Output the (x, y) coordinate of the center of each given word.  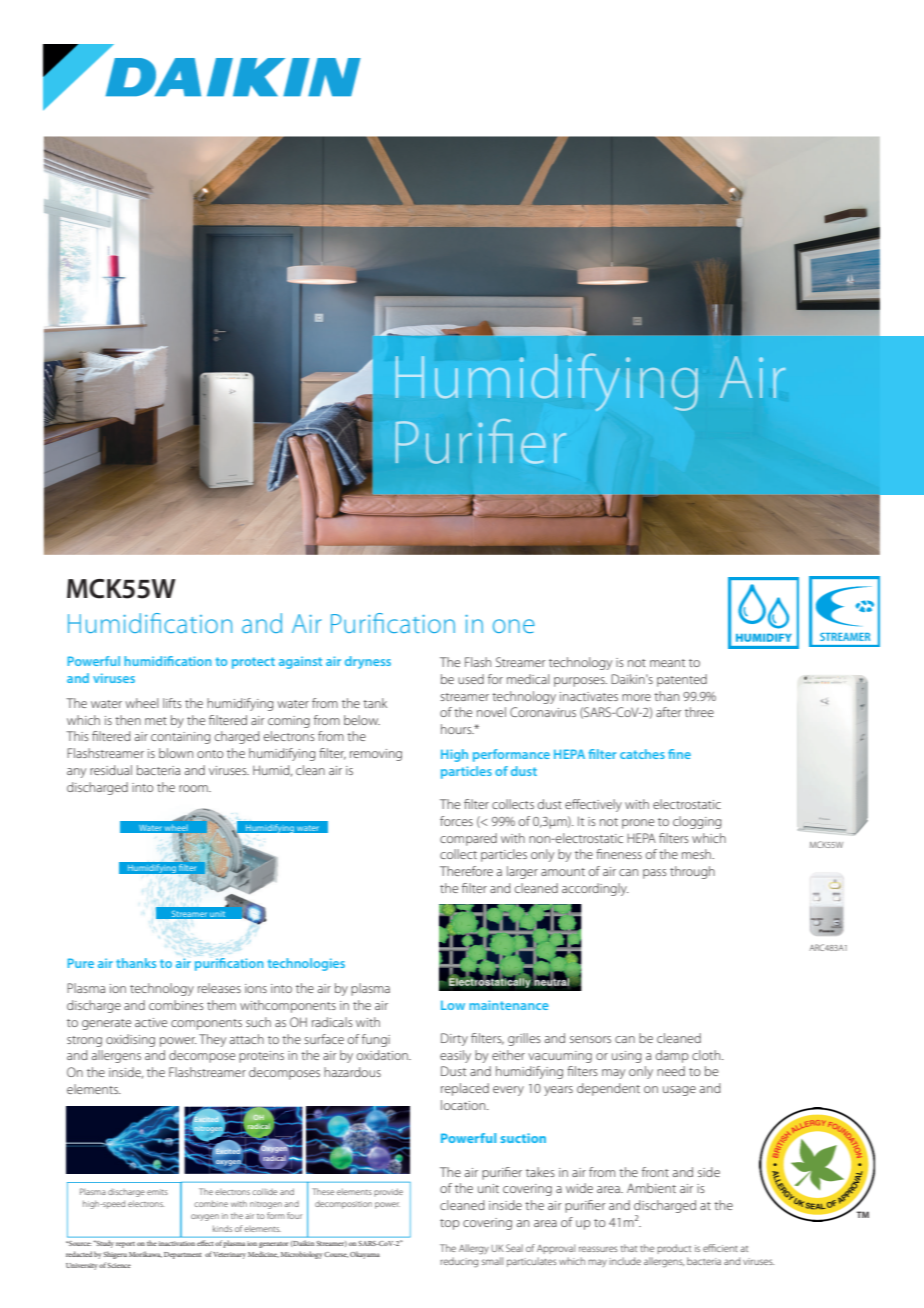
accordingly (595, 889)
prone (638, 824)
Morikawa (145, 1254)
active (151, 1022)
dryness (368, 662)
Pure (81, 963)
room (194, 788)
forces (456, 821)
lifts (172, 703)
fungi (376, 1040)
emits (157, 1192)
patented (682, 680)
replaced (465, 1089)
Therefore (466, 871)
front (655, 1172)
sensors (590, 1039)
